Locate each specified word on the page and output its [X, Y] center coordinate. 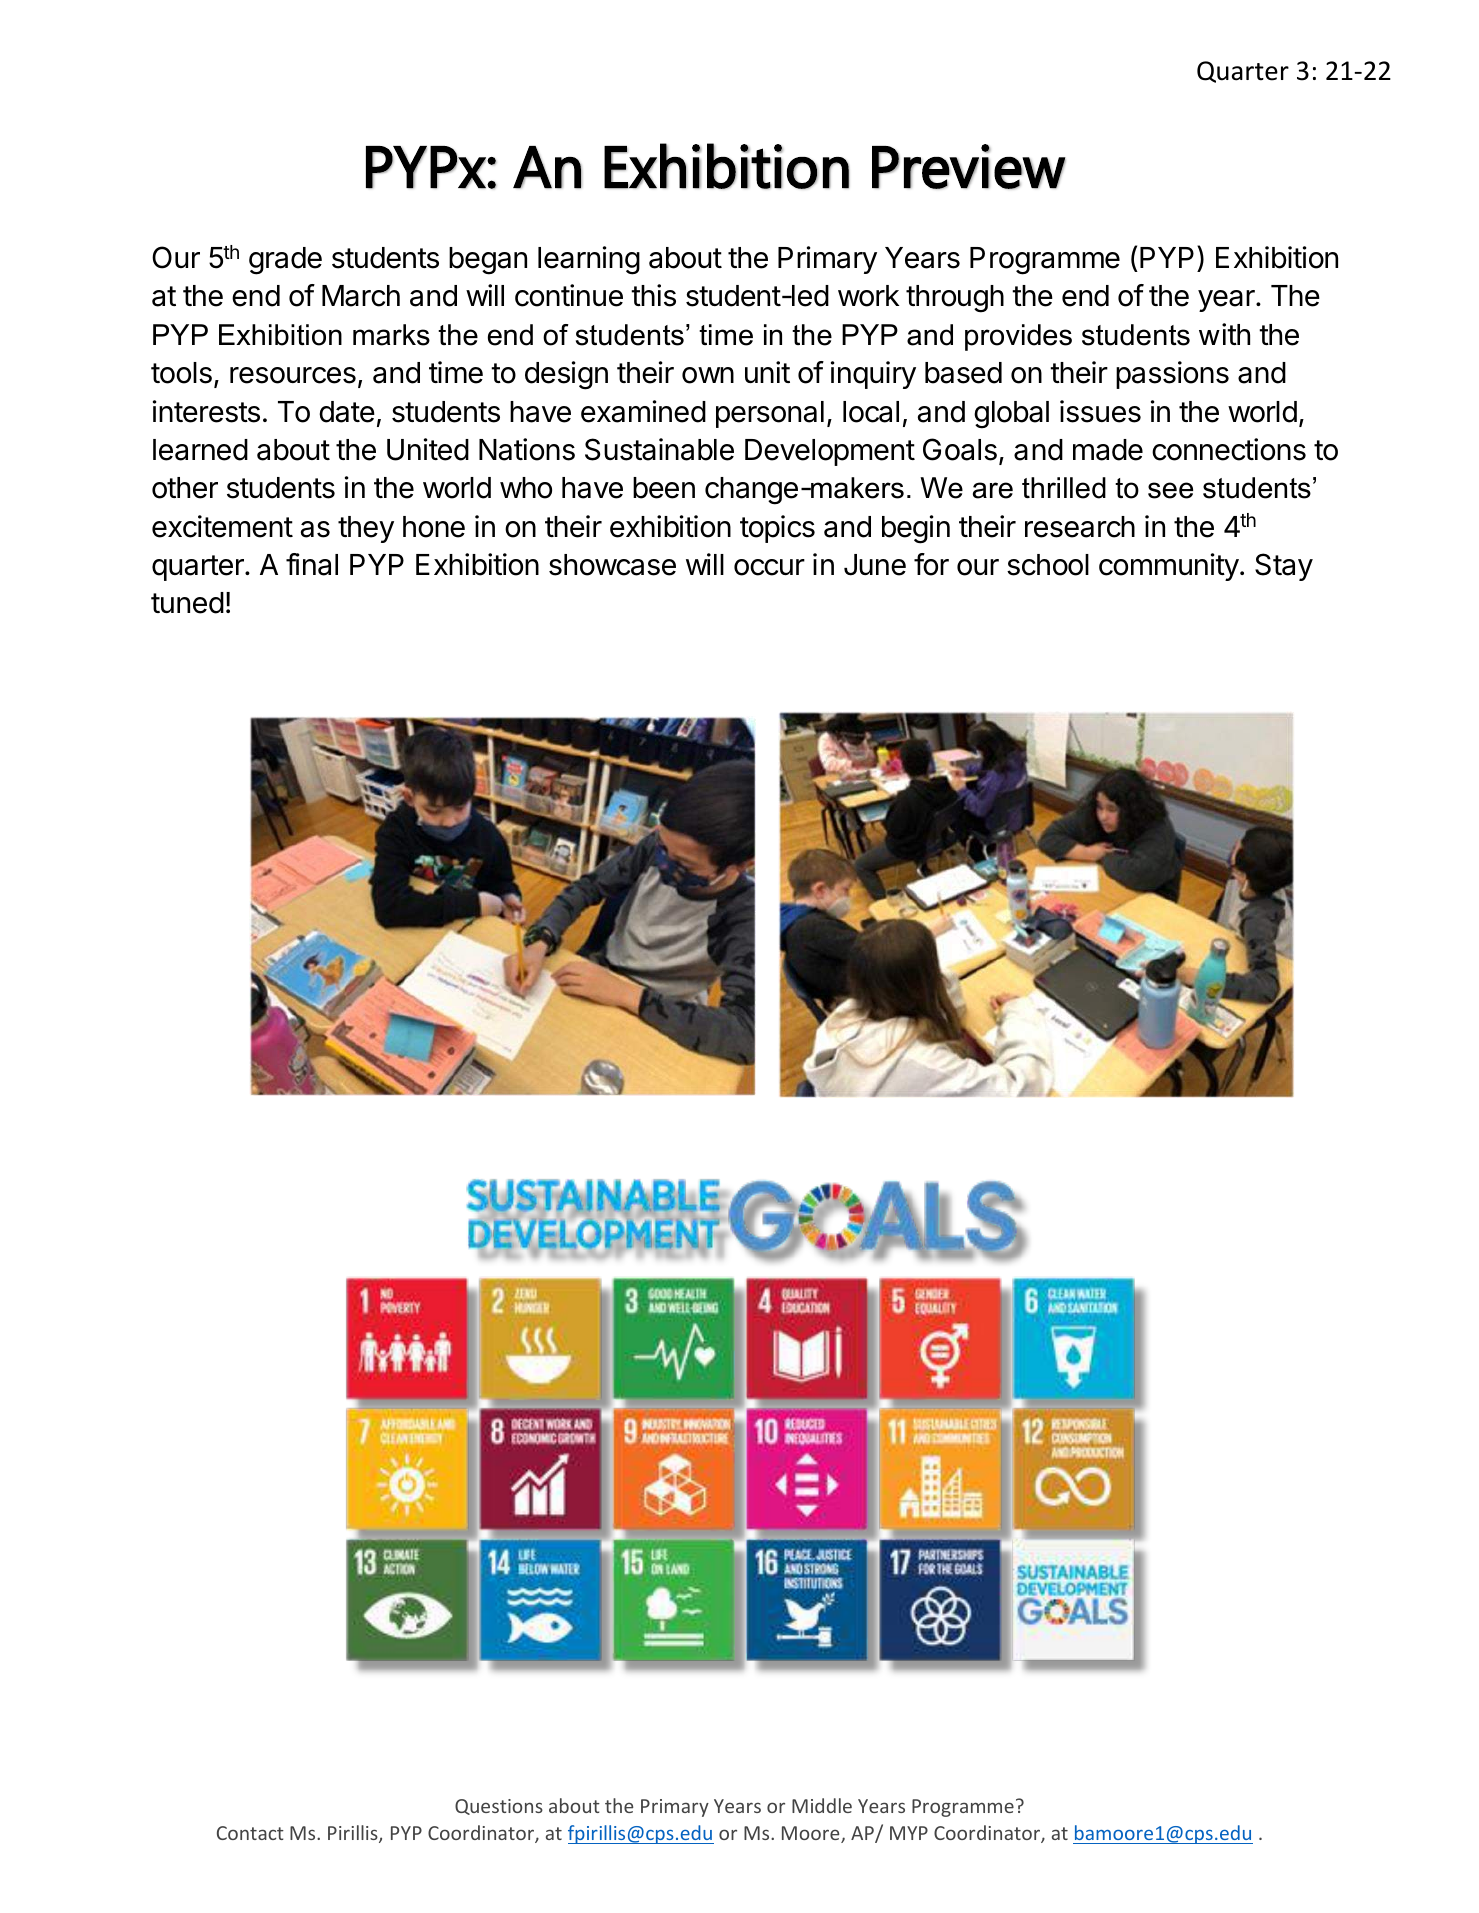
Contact [250, 1833]
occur [769, 567]
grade [285, 261]
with [1224, 334]
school [1048, 565]
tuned [187, 603]
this [653, 295]
